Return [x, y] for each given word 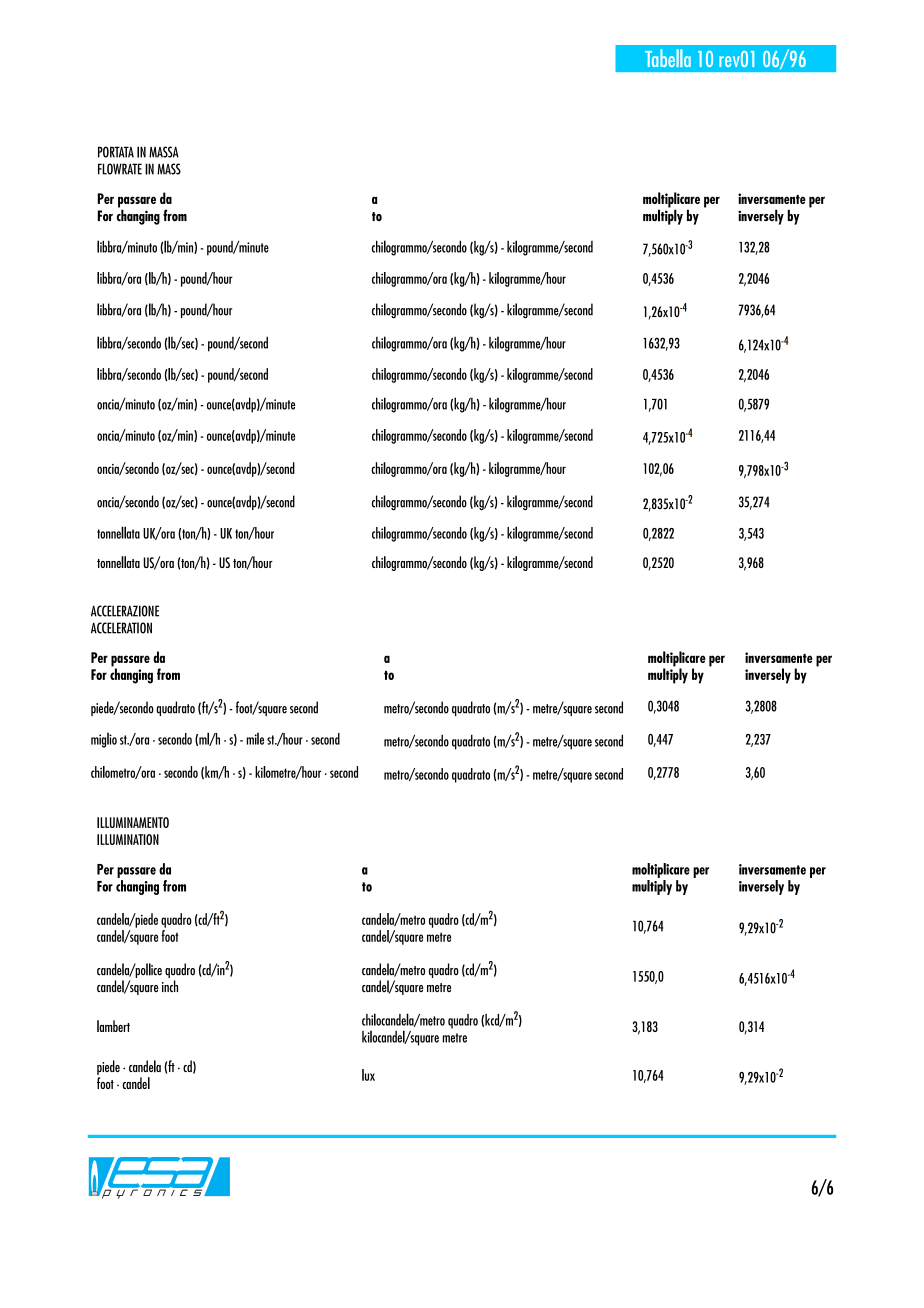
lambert [113, 1026]
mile [255, 739]
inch [170, 986]
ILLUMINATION [128, 839]
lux [368, 1075]
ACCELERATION [121, 628]
